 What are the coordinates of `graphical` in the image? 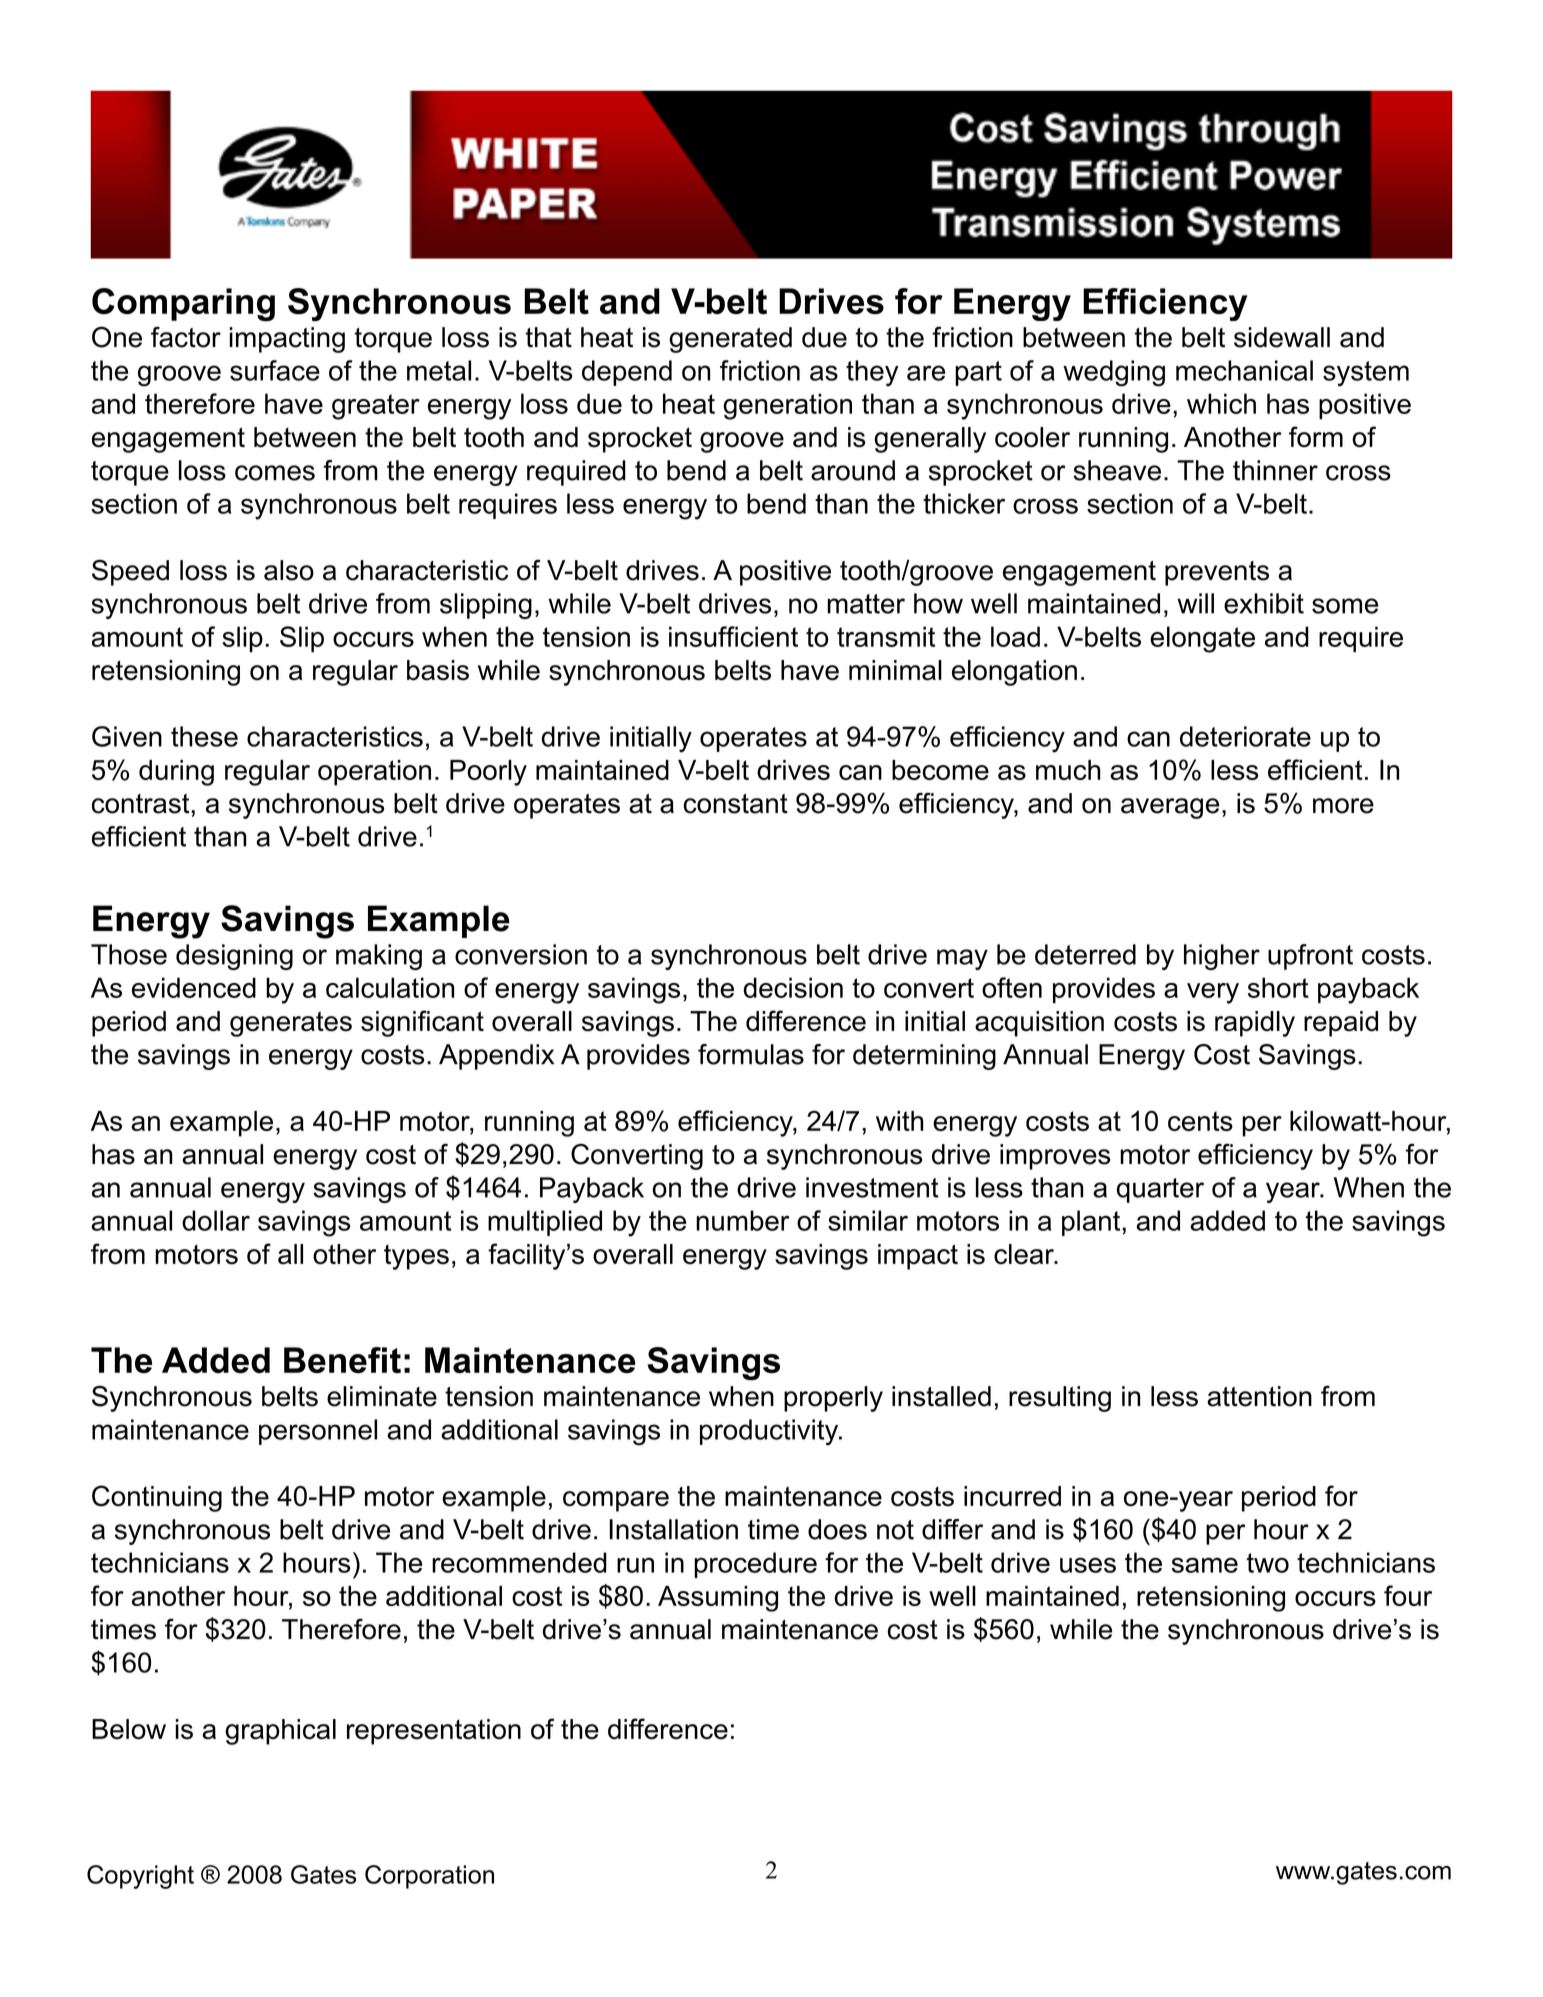 It's located at (280, 1732).
